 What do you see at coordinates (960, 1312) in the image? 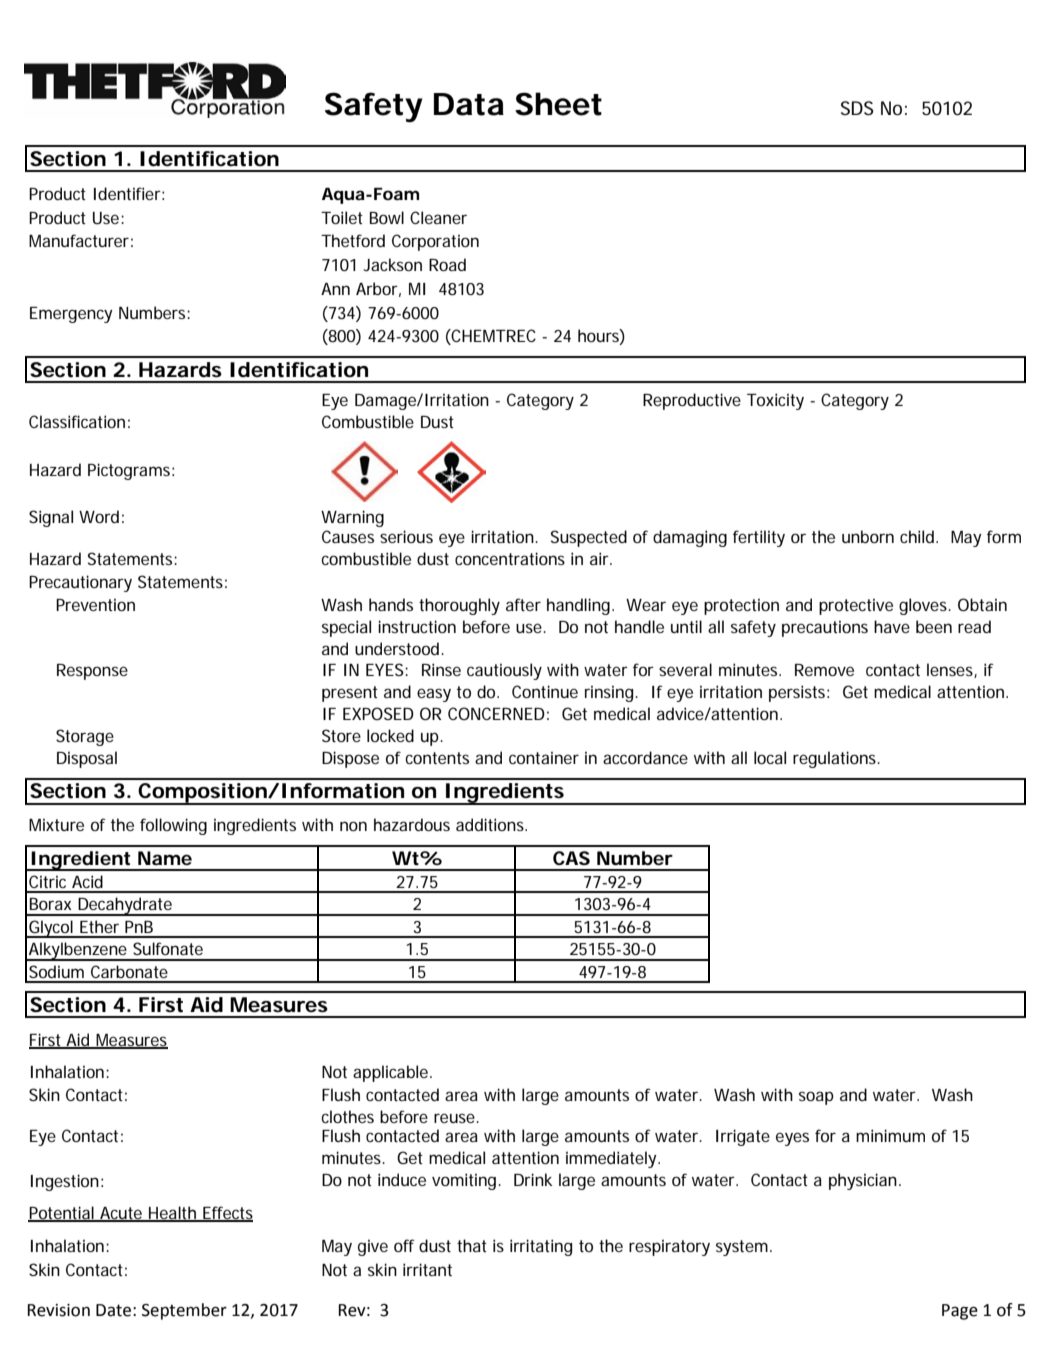
I see `Page` at bounding box center [960, 1312].
